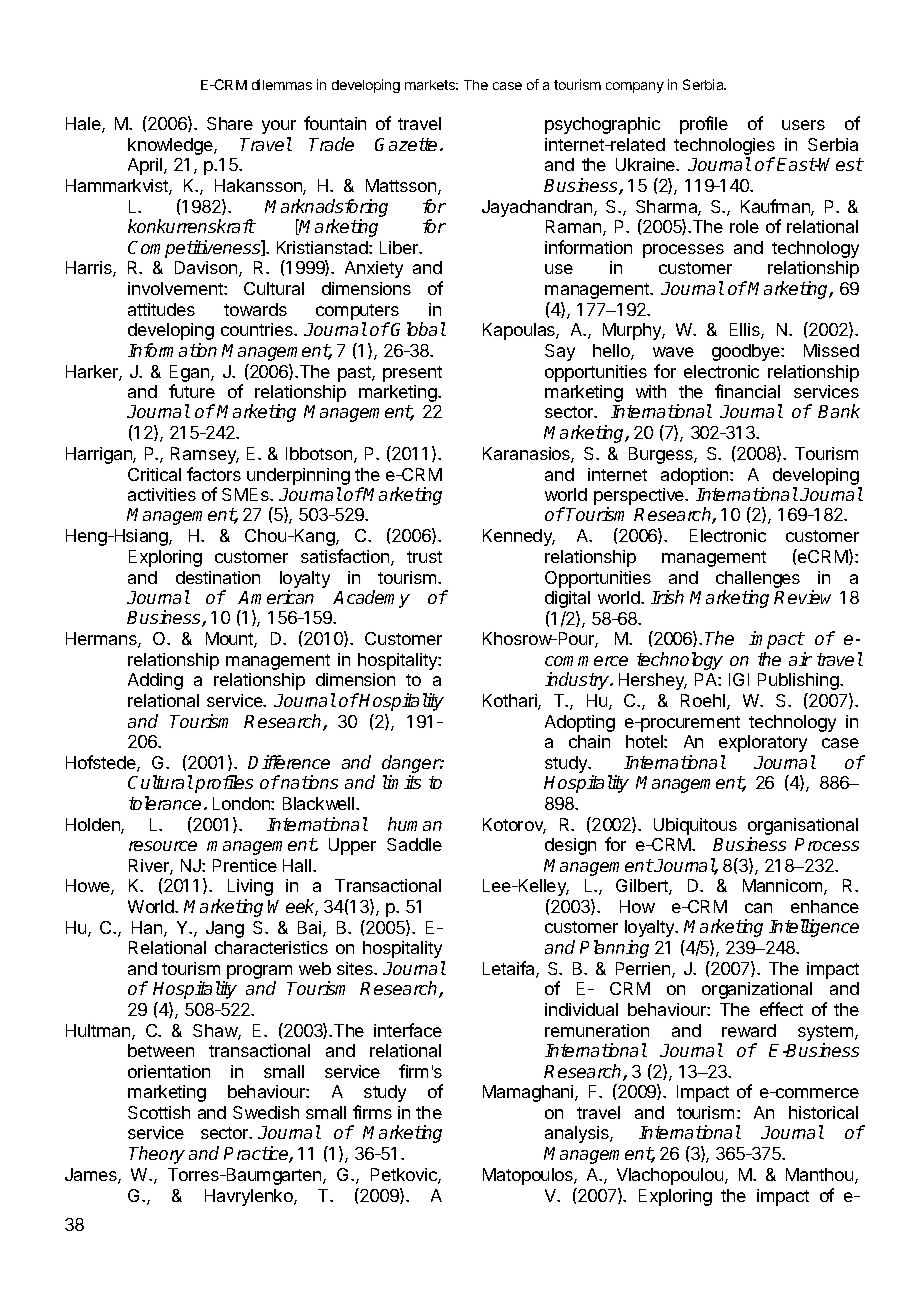 This document has width=924, height=1305. Describe the element at coordinates (412, 374) in the document. I see `present` at that location.
